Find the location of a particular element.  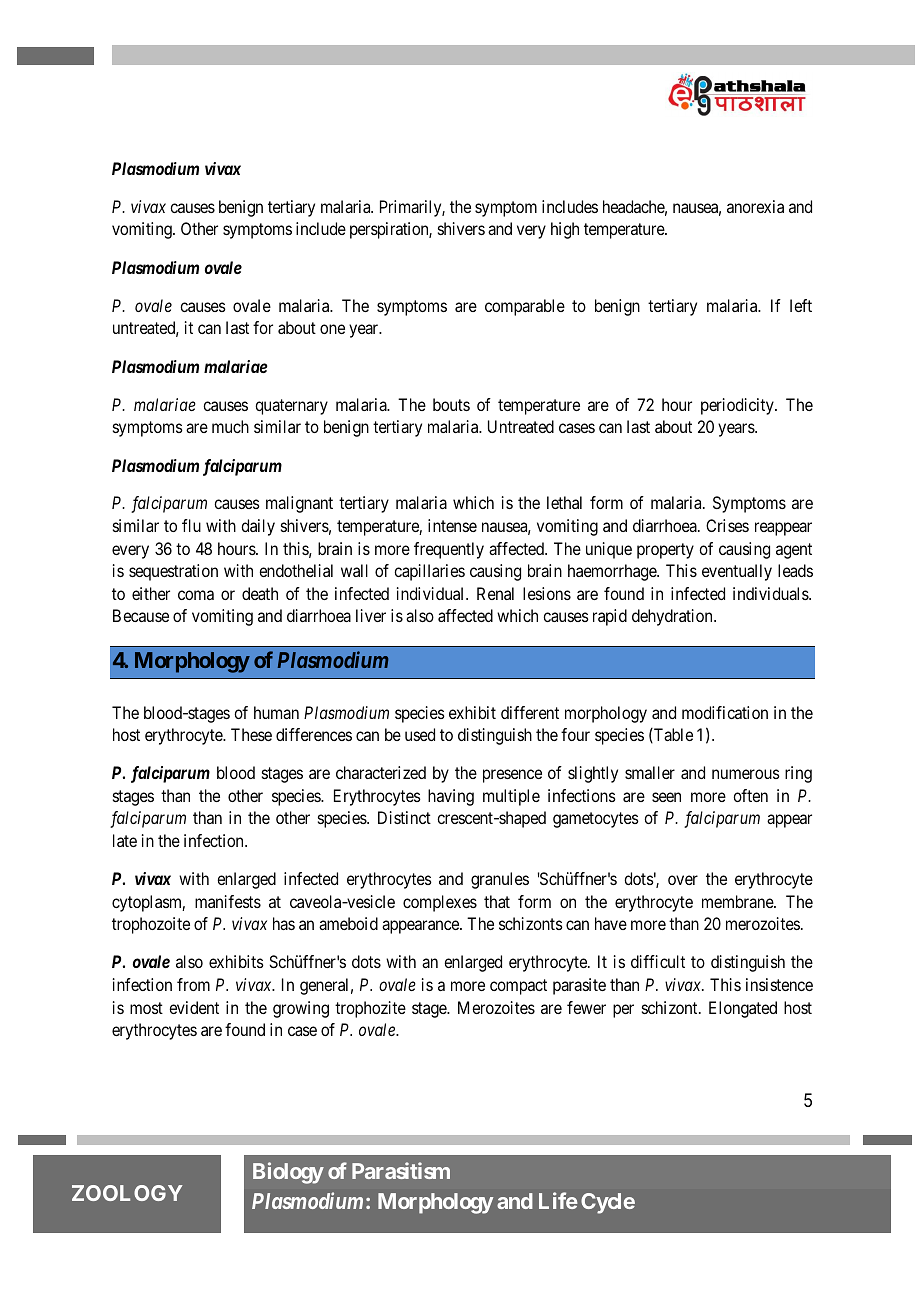

Elongated is located at coordinates (743, 1009).
